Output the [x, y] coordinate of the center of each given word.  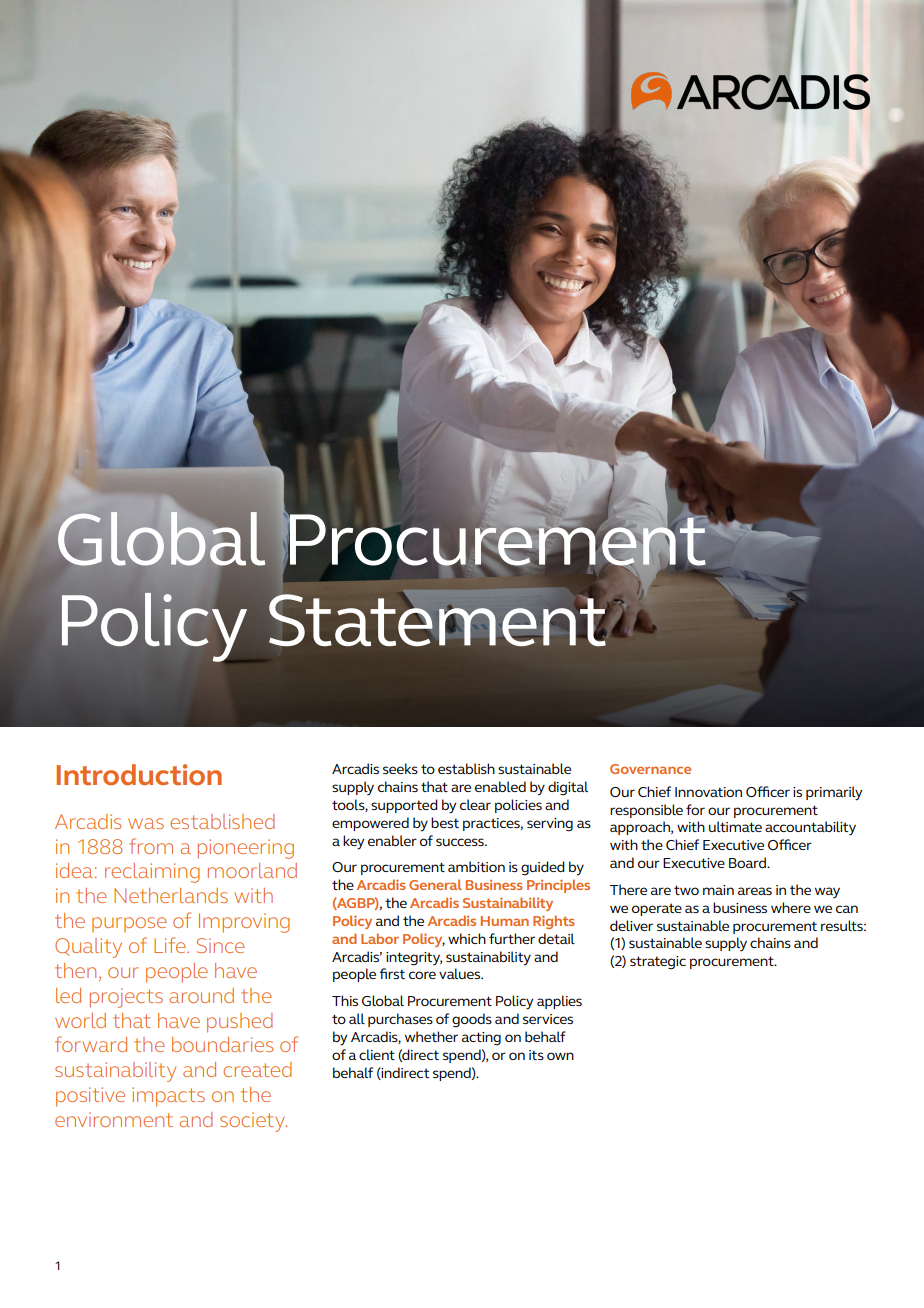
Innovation [708, 792]
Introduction [139, 774]
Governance [650, 769]
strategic [658, 963]
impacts [168, 1097]
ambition [476, 866]
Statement [437, 619]
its [536, 1055]
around [201, 995]
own [560, 1056]
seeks [400, 768]
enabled [500, 786]
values [461, 973]
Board [748, 862]
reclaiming [152, 873]
